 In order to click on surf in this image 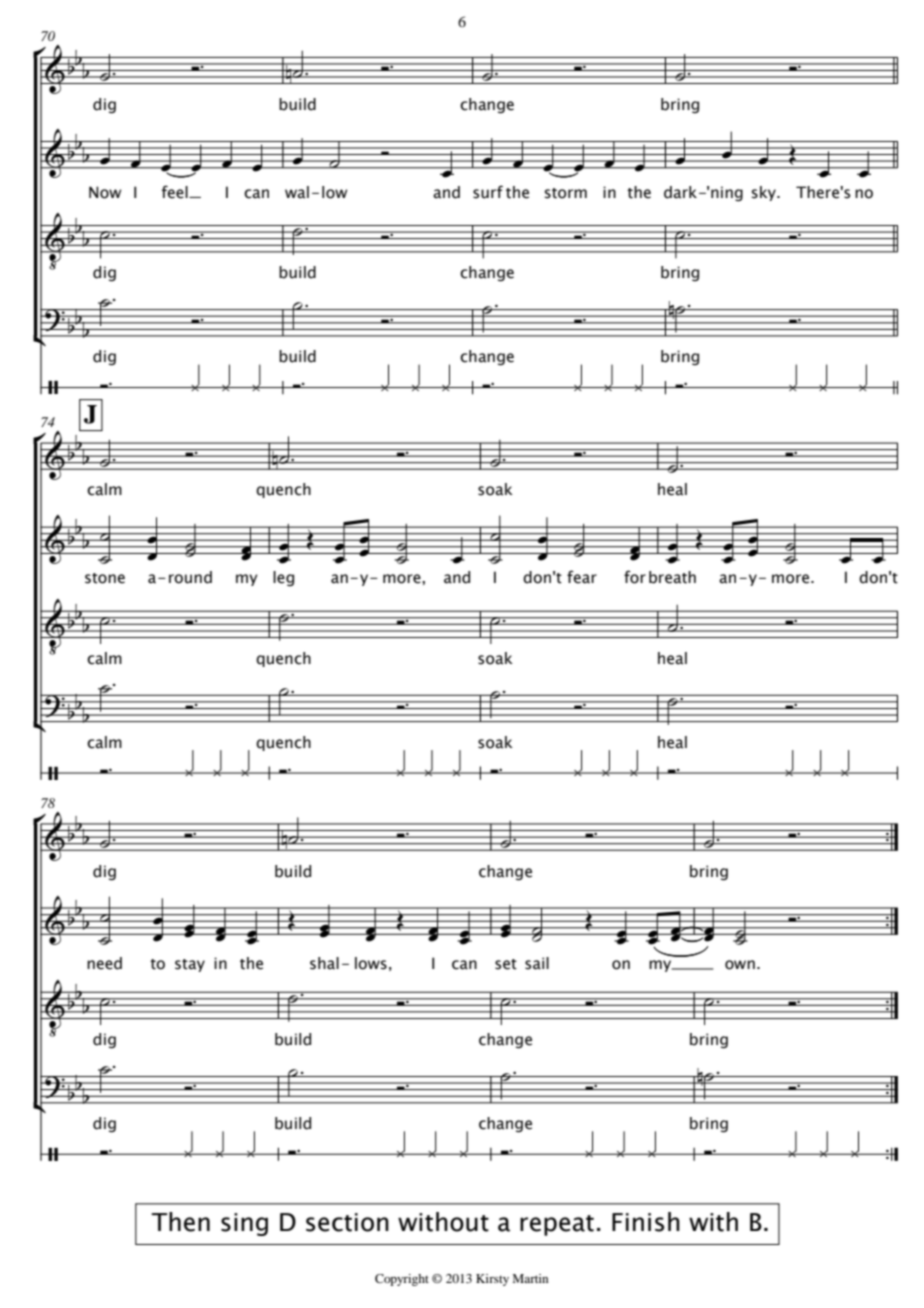, I will do `click(488, 192)`.
